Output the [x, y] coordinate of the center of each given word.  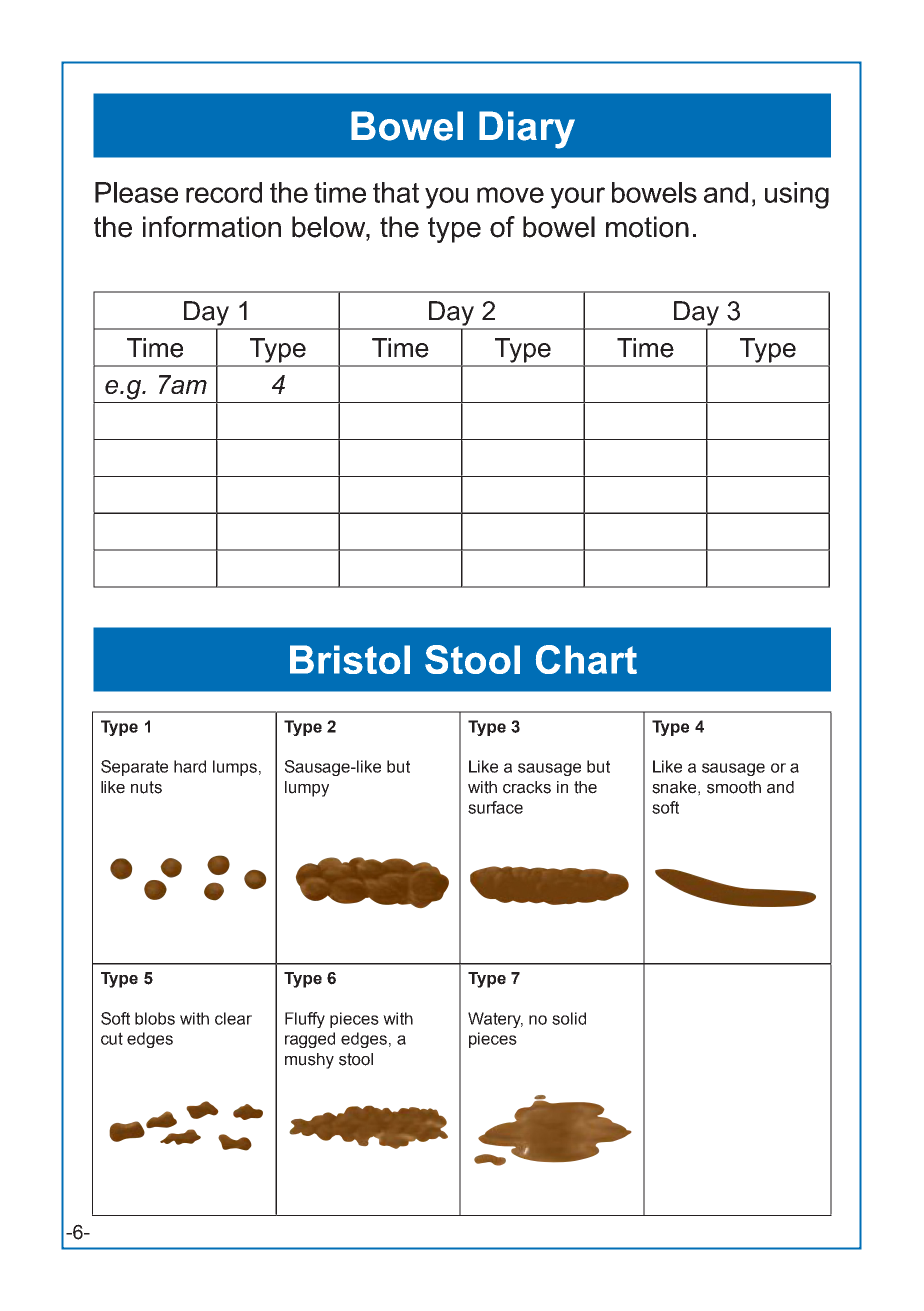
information [212, 227]
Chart [586, 659]
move [510, 195]
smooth [734, 787]
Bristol [350, 659]
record [224, 192]
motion [647, 227]
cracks [527, 787]
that [396, 192]
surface [495, 807]
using [797, 195]
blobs [155, 1018]
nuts [146, 787]
